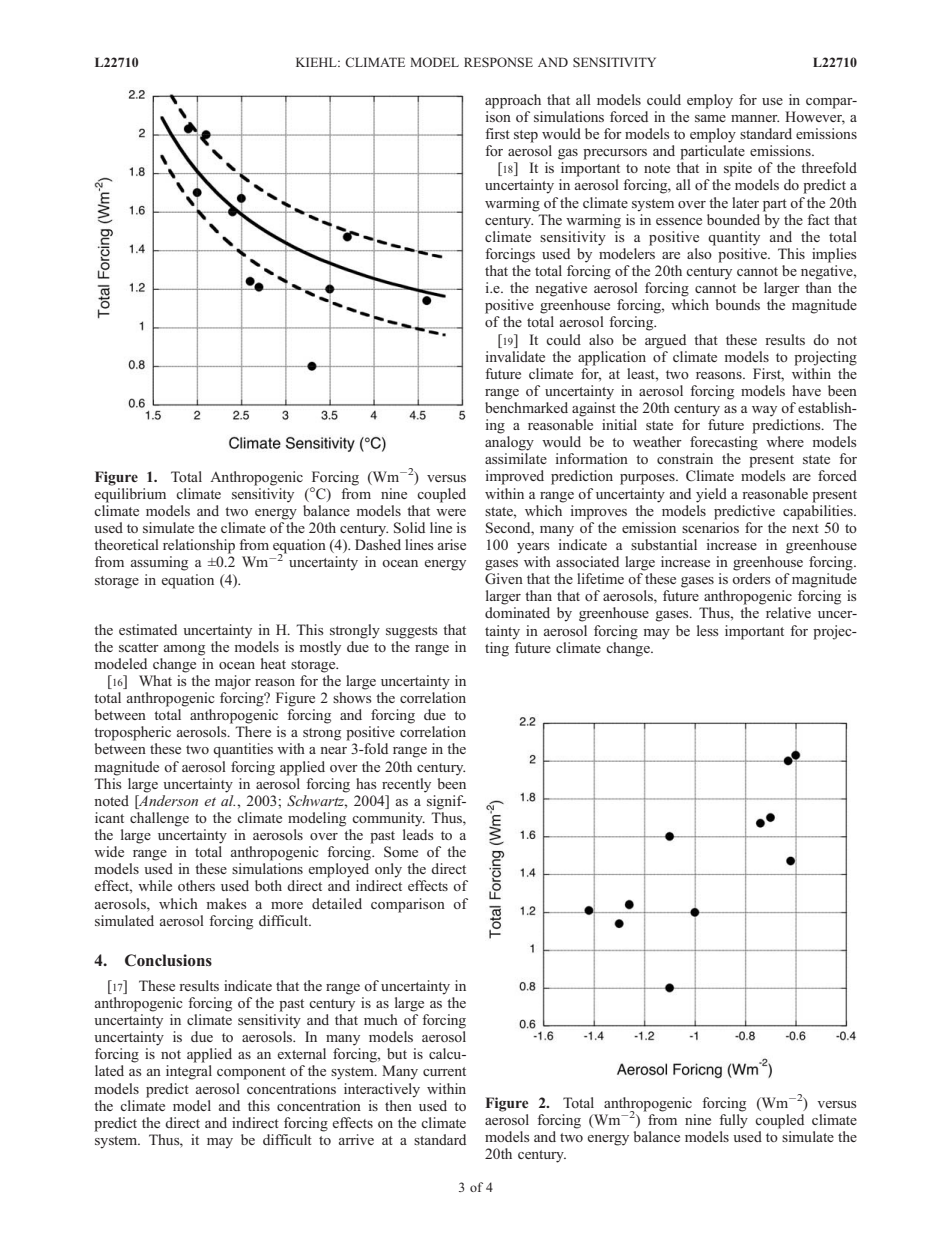  What do you see at coordinates (243, 750) in the image?
I see `quantities` at bounding box center [243, 750].
